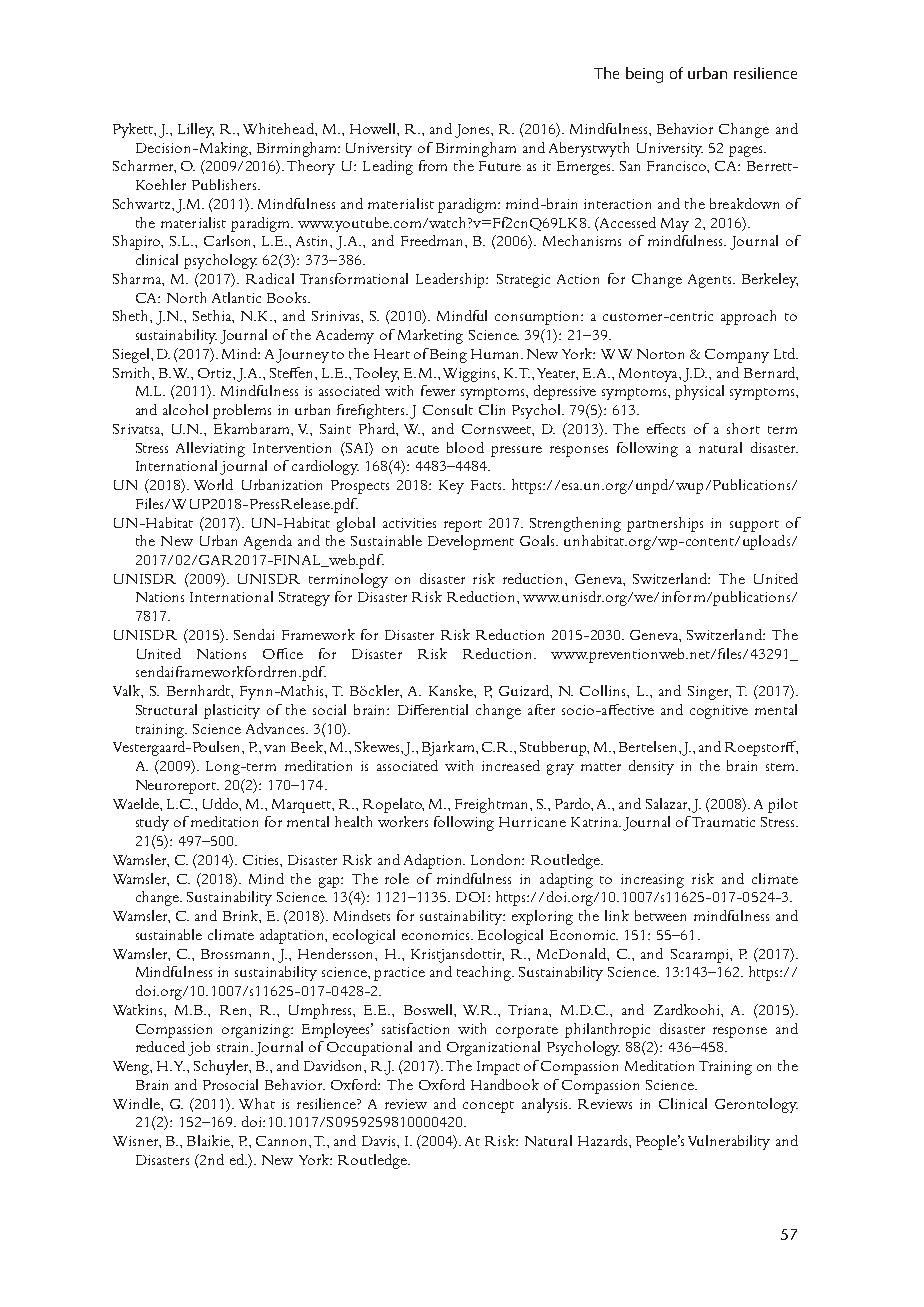 The width and height of the page is (924, 1307). Describe the element at coordinates (257, 1103) in the page. I see `What` at that location.
